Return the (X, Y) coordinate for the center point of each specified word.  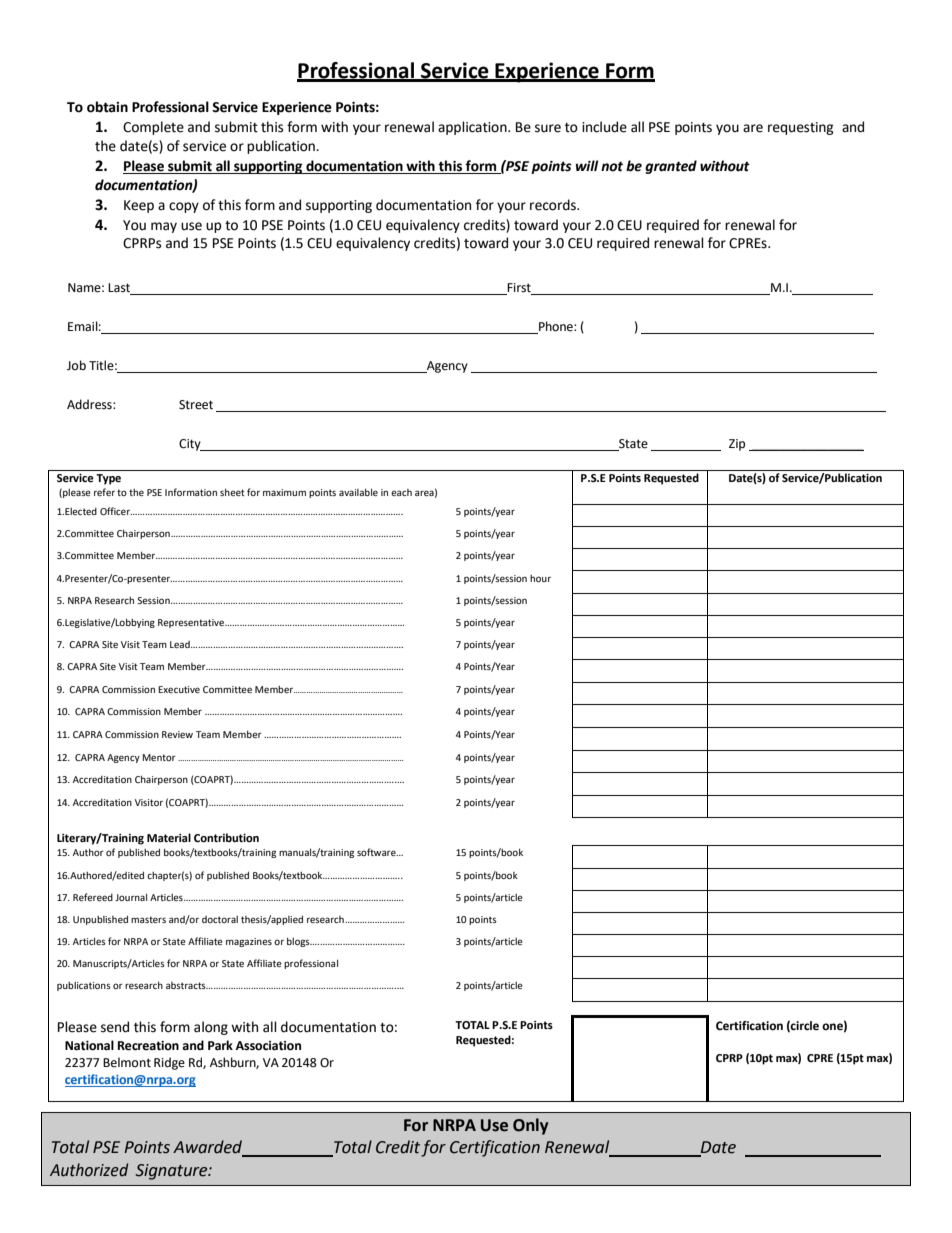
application (473, 128)
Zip (737, 445)
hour (540, 578)
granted (671, 167)
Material (169, 838)
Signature (172, 1172)
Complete (153, 128)
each (401, 492)
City (191, 445)
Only (530, 1126)
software (377, 852)
